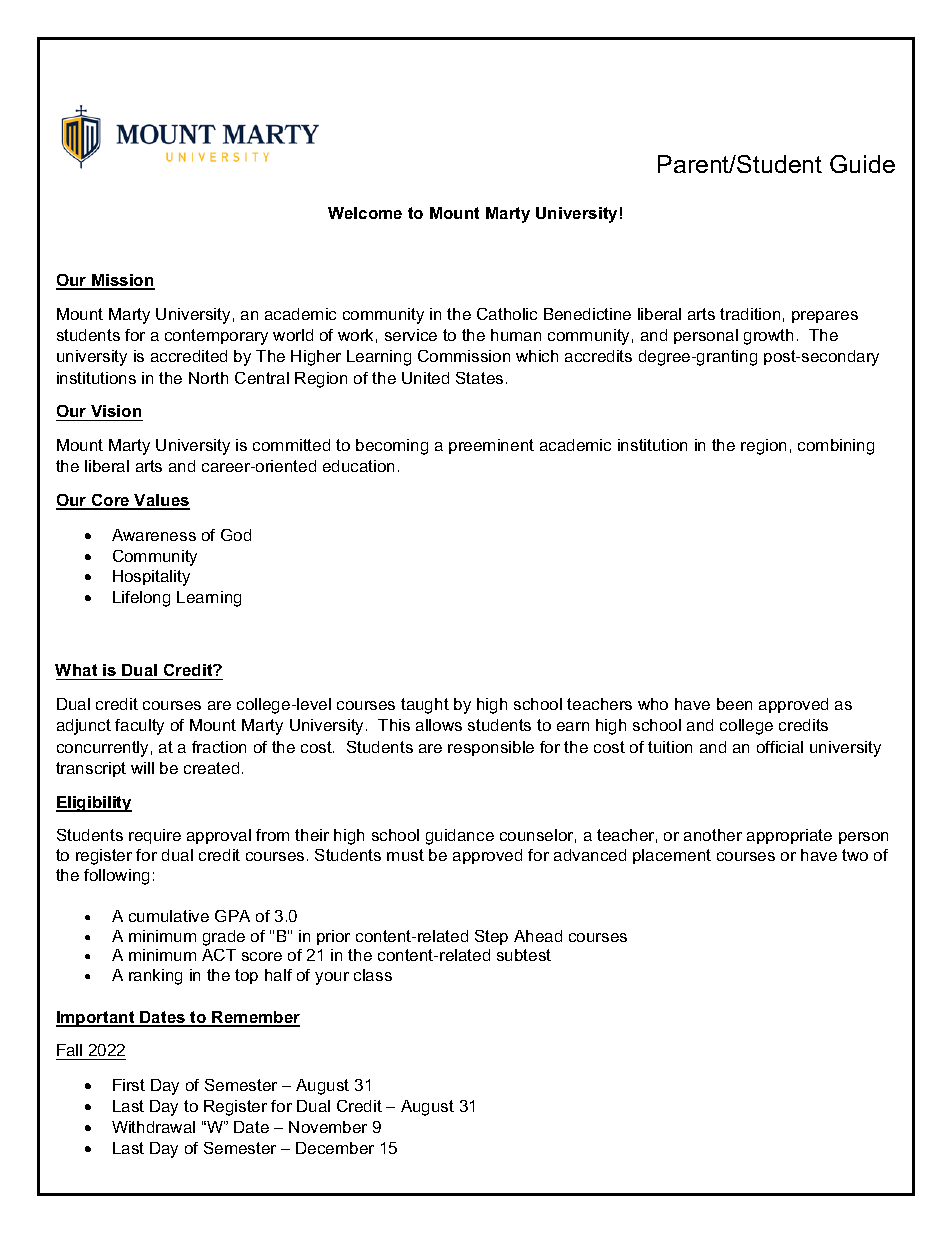  Describe the element at coordinates (153, 1127) in the image. I see `Withdrawal` at that location.
